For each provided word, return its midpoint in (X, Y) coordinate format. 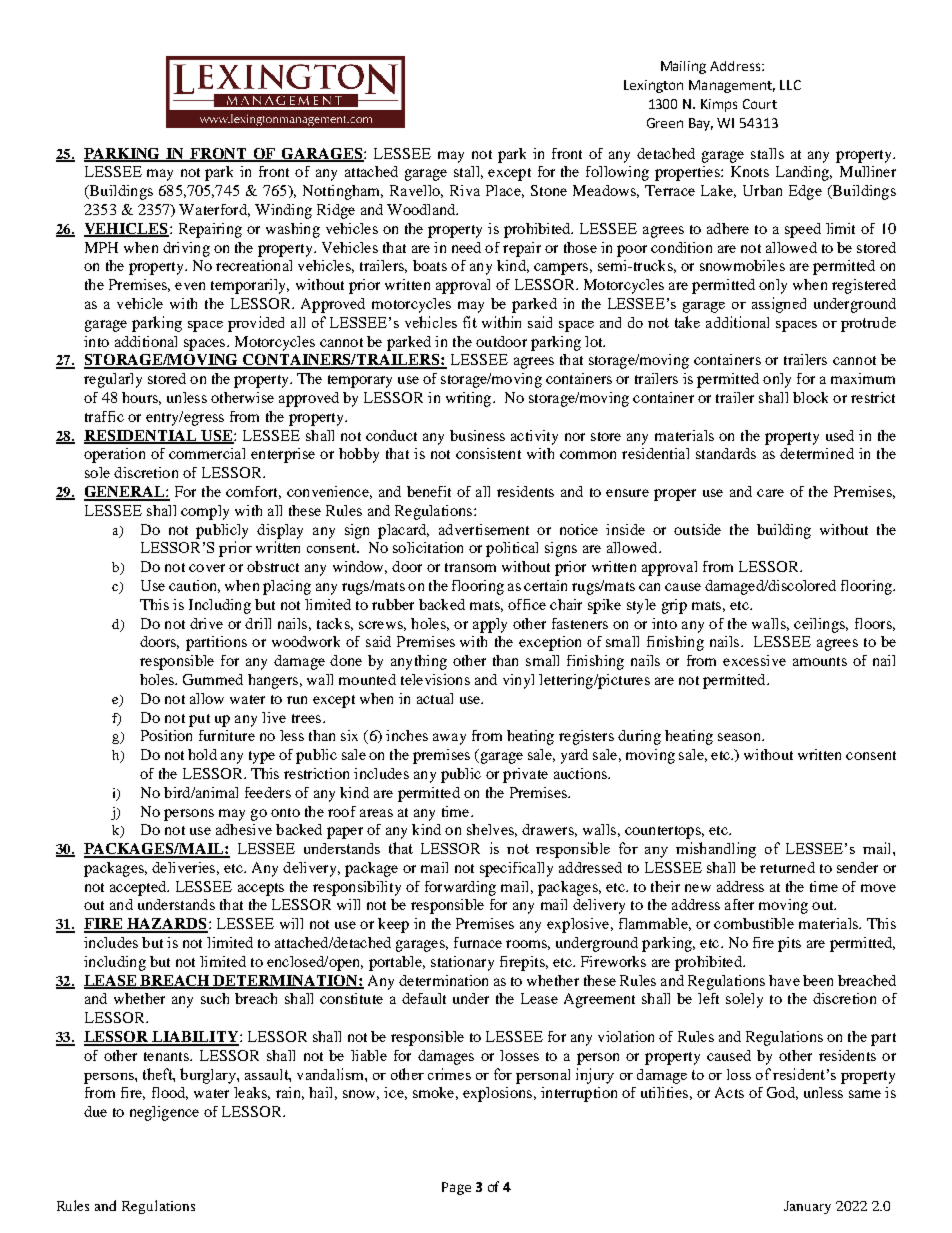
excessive (754, 660)
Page (456, 1188)
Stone (549, 190)
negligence (164, 1113)
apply (490, 625)
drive (206, 623)
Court (760, 104)
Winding (283, 211)
